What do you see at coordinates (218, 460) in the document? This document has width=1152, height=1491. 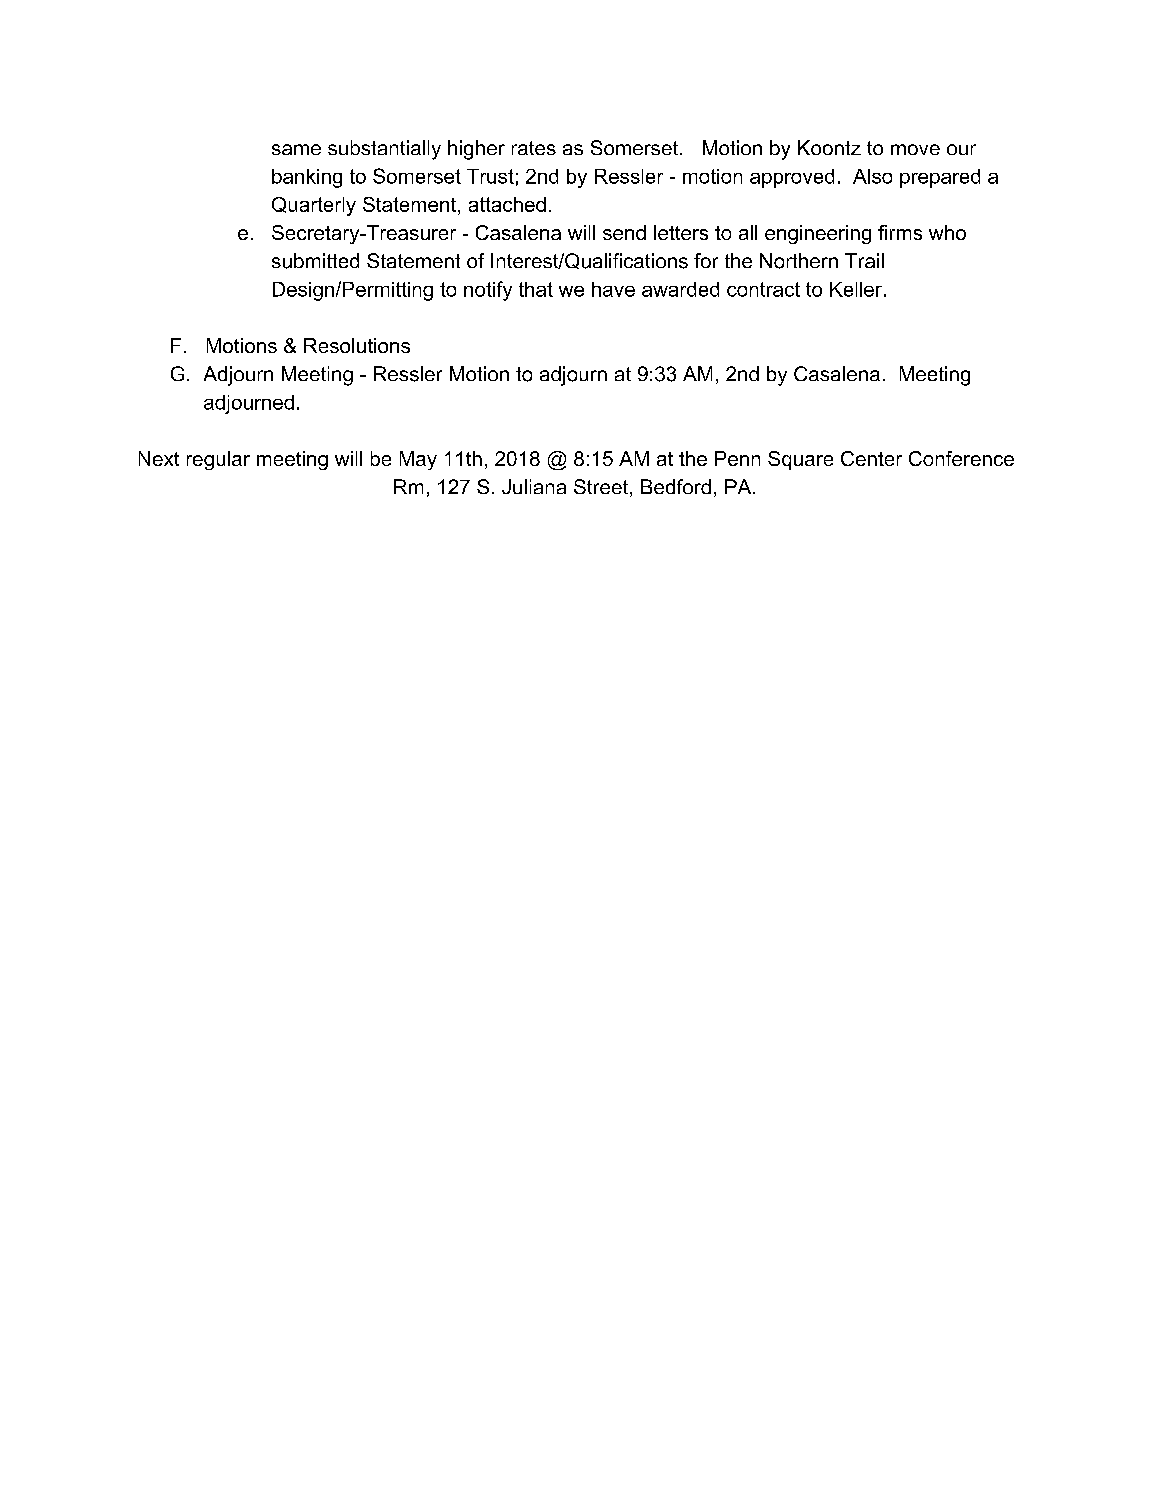 I see `regular` at bounding box center [218, 460].
